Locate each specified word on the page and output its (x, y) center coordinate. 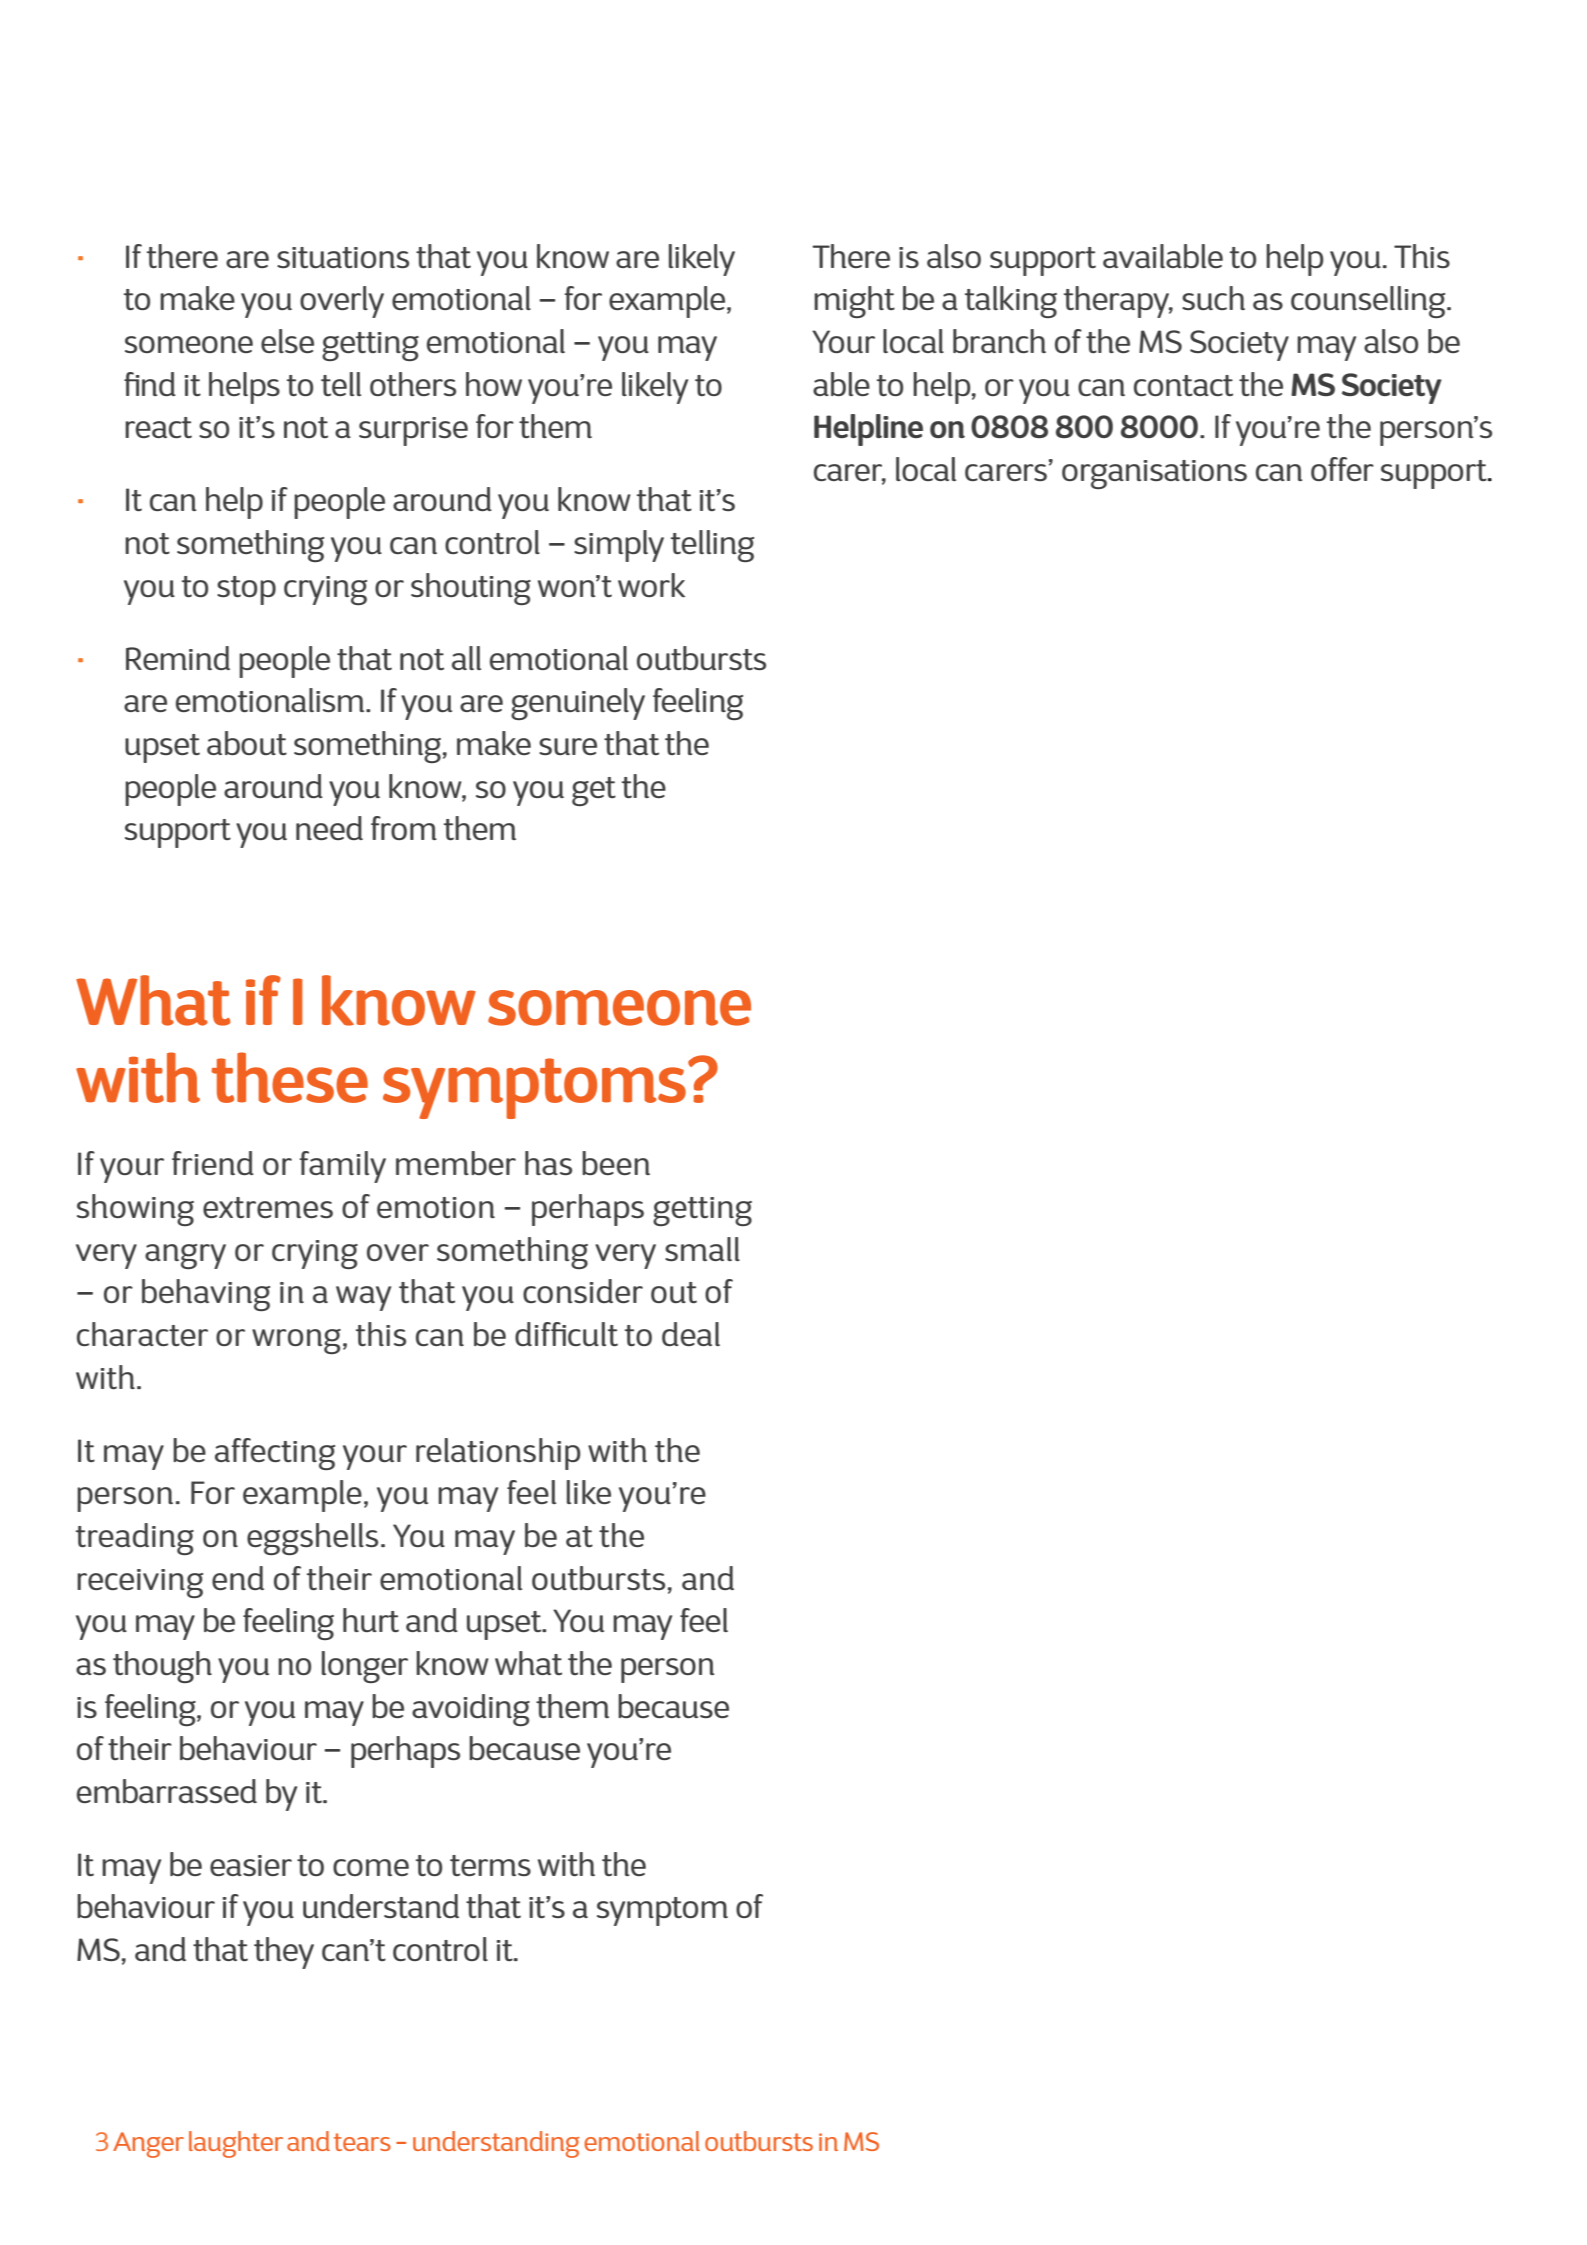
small (702, 1249)
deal (691, 1334)
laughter (236, 2144)
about (247, 743)
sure (568, 746)
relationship (498, 1454)
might (854, 302)
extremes (268, 1207)
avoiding (471, 1710)
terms (490, 1865)
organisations (1154, 474)
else (287, 341)
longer (365, 1667)
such (1213, 298)
